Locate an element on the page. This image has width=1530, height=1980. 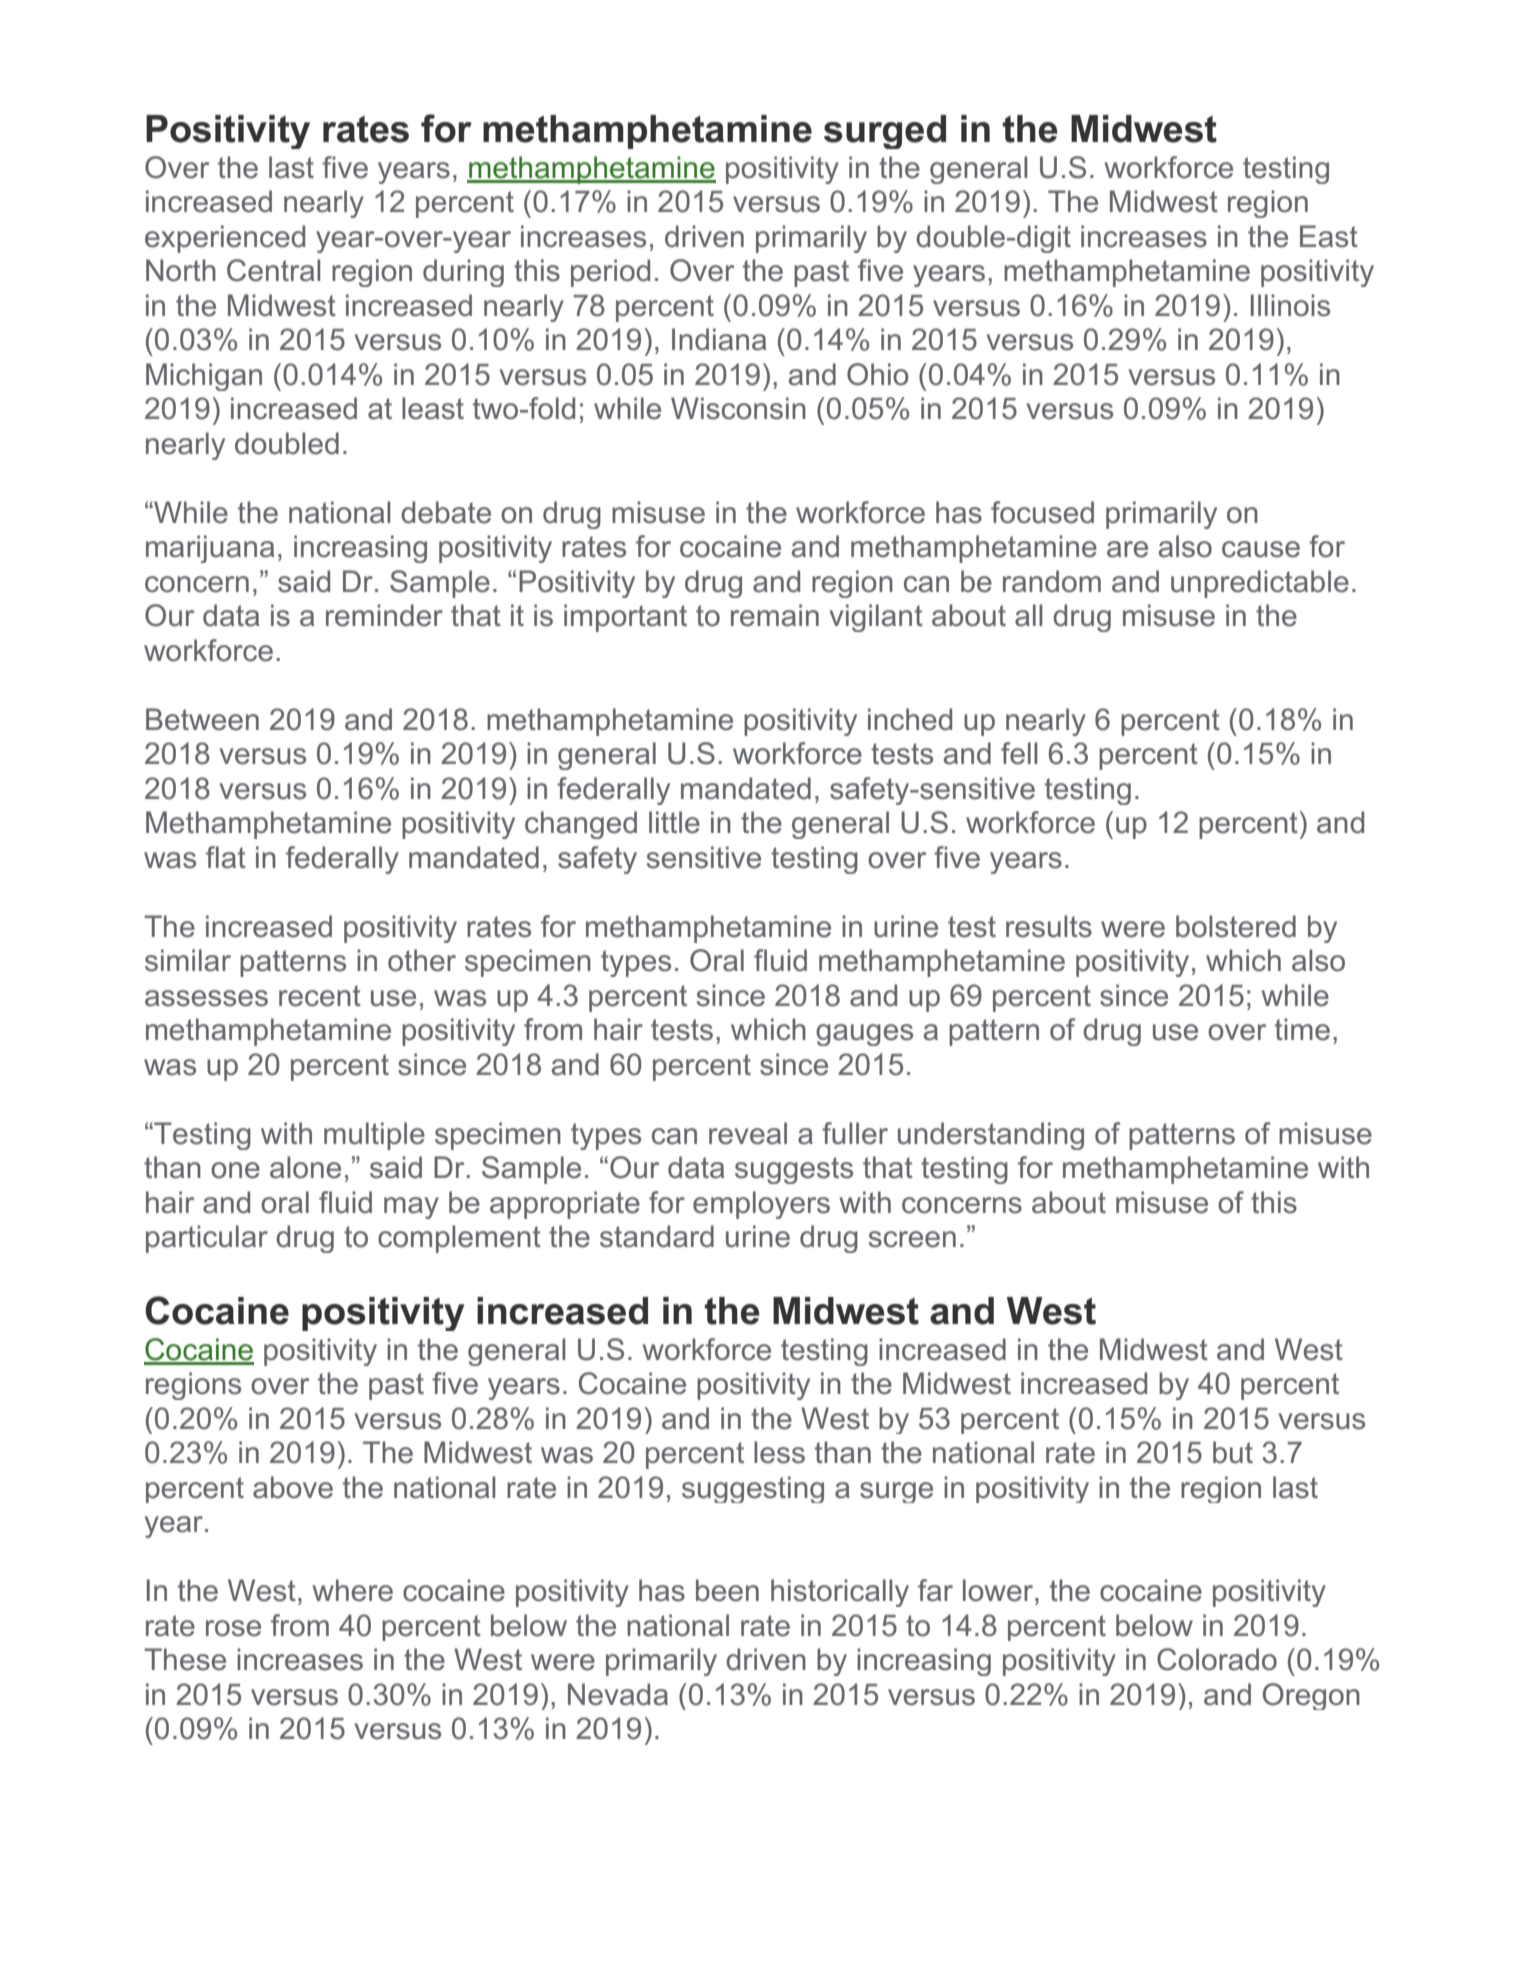
but is located at coordinates (1233, 1452).
